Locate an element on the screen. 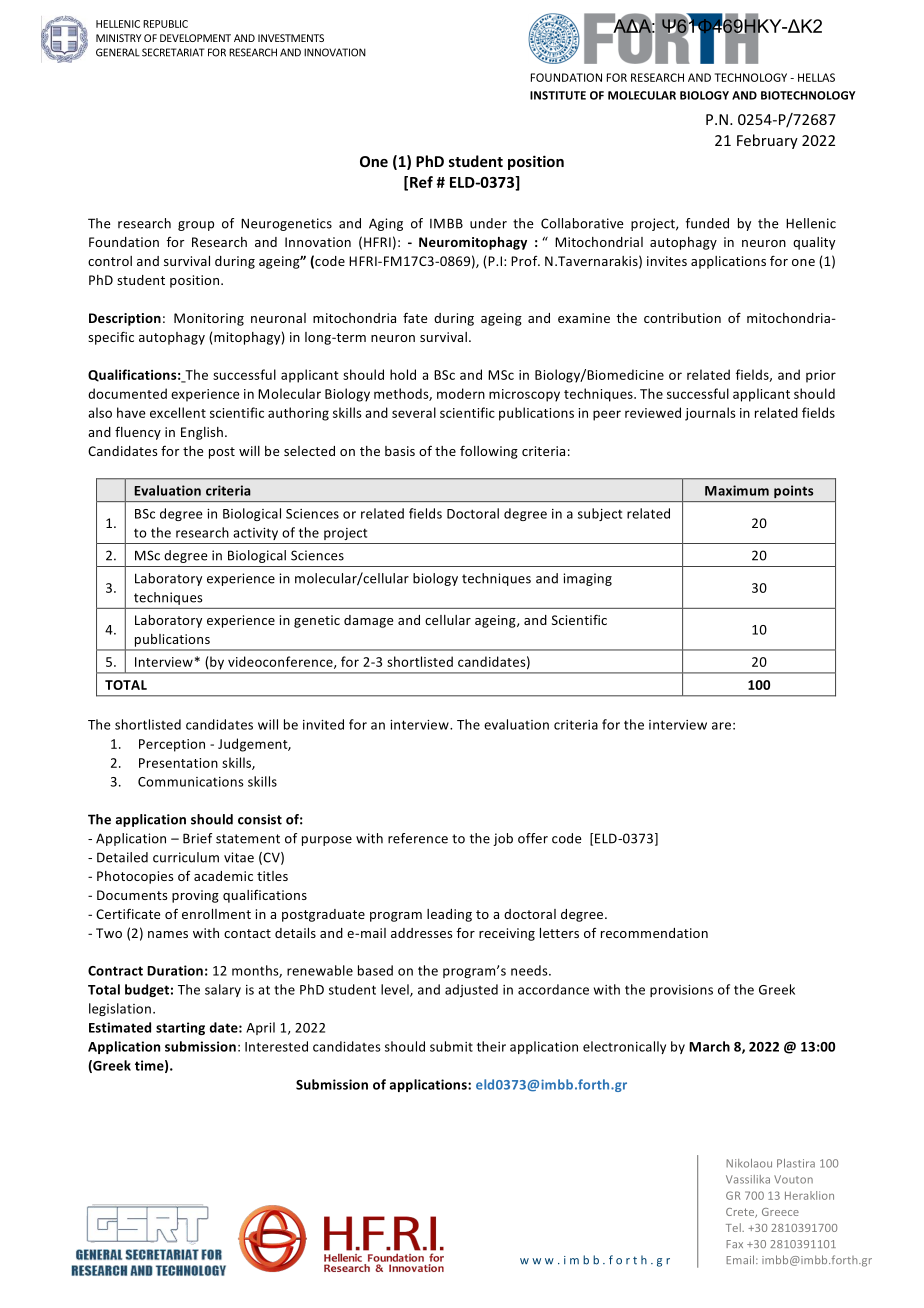  Interested is located at coordinates (276, 1046).
